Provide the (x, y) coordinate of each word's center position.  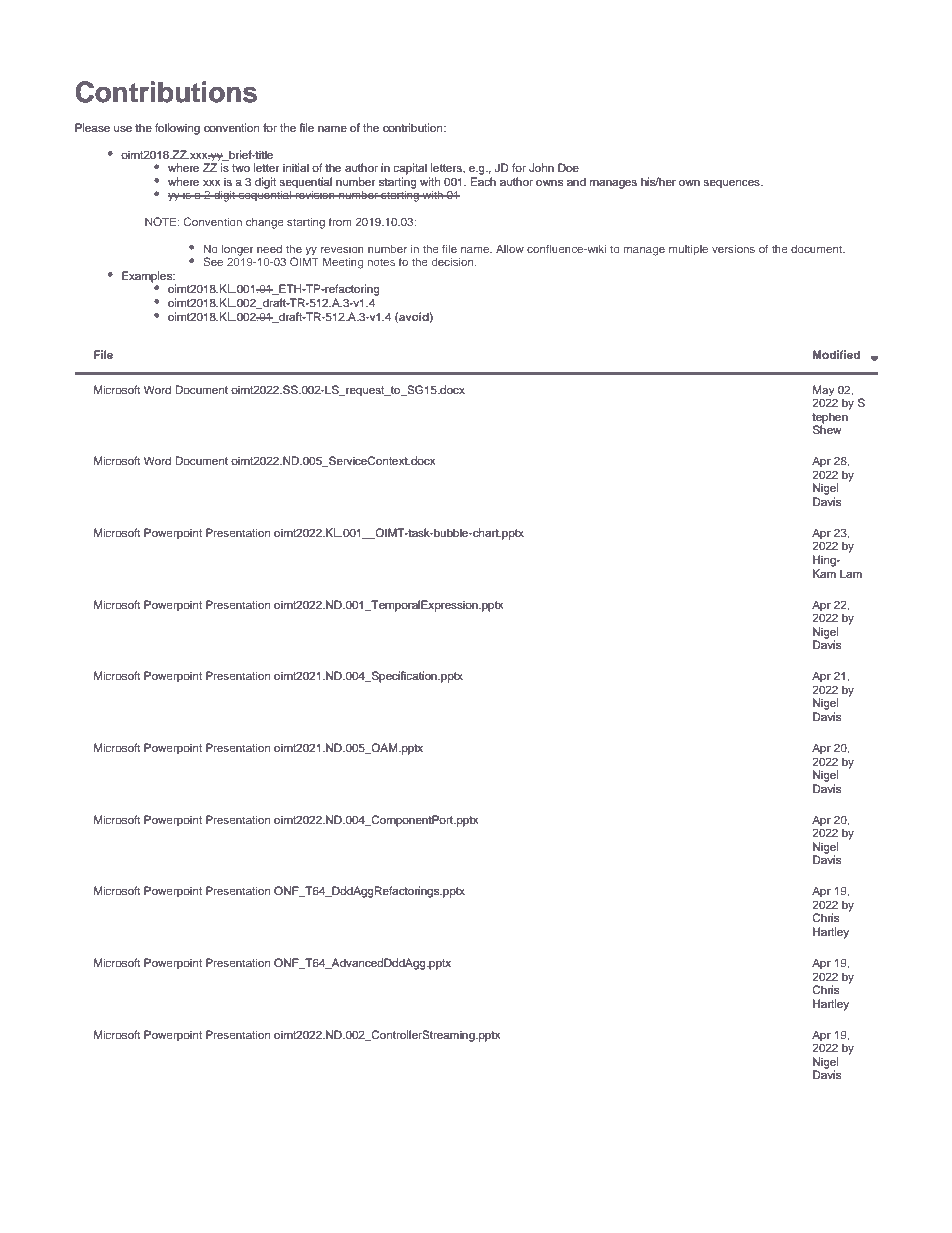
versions (733, 248)
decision (453, 261)
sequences (732, 184)
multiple (688, 250)
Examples (148, 277)
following (177, 129)
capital (410, 169)
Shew (827, 429)
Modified (836, 354)
